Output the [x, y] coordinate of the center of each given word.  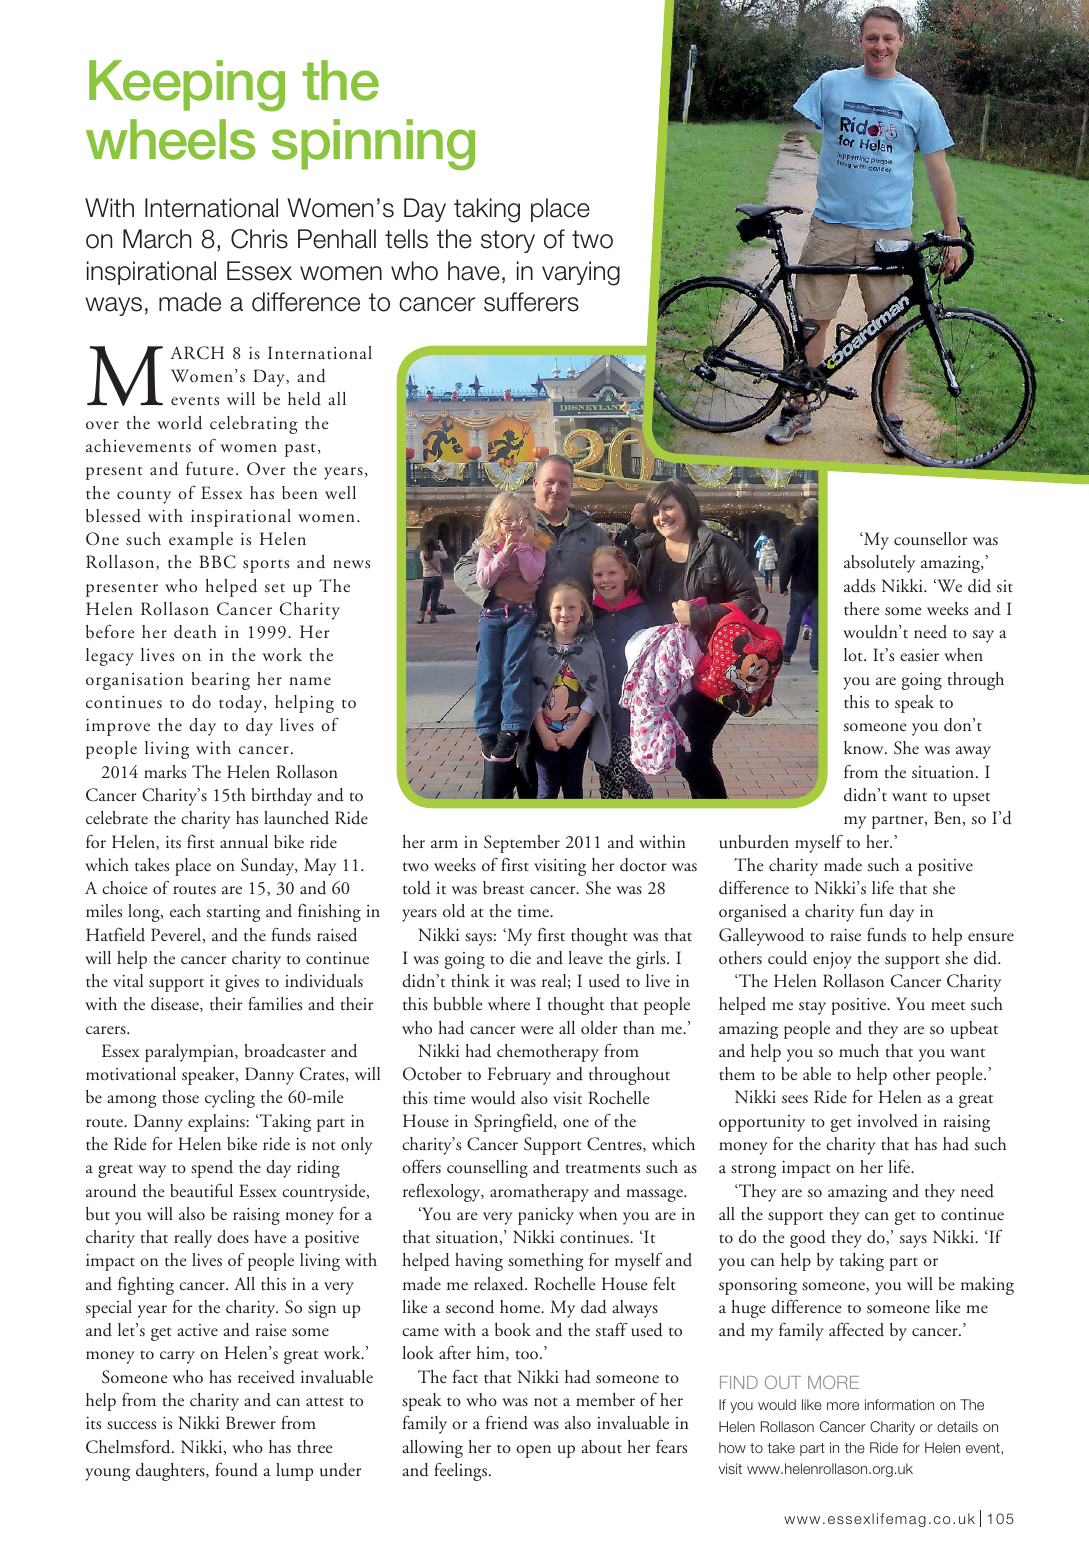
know [865, 748]
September [522, 844]
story [508, 241]
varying [581, 273]
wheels [171, 139]
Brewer [251, 1422]
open [533, 1451]
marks [165, 772]
